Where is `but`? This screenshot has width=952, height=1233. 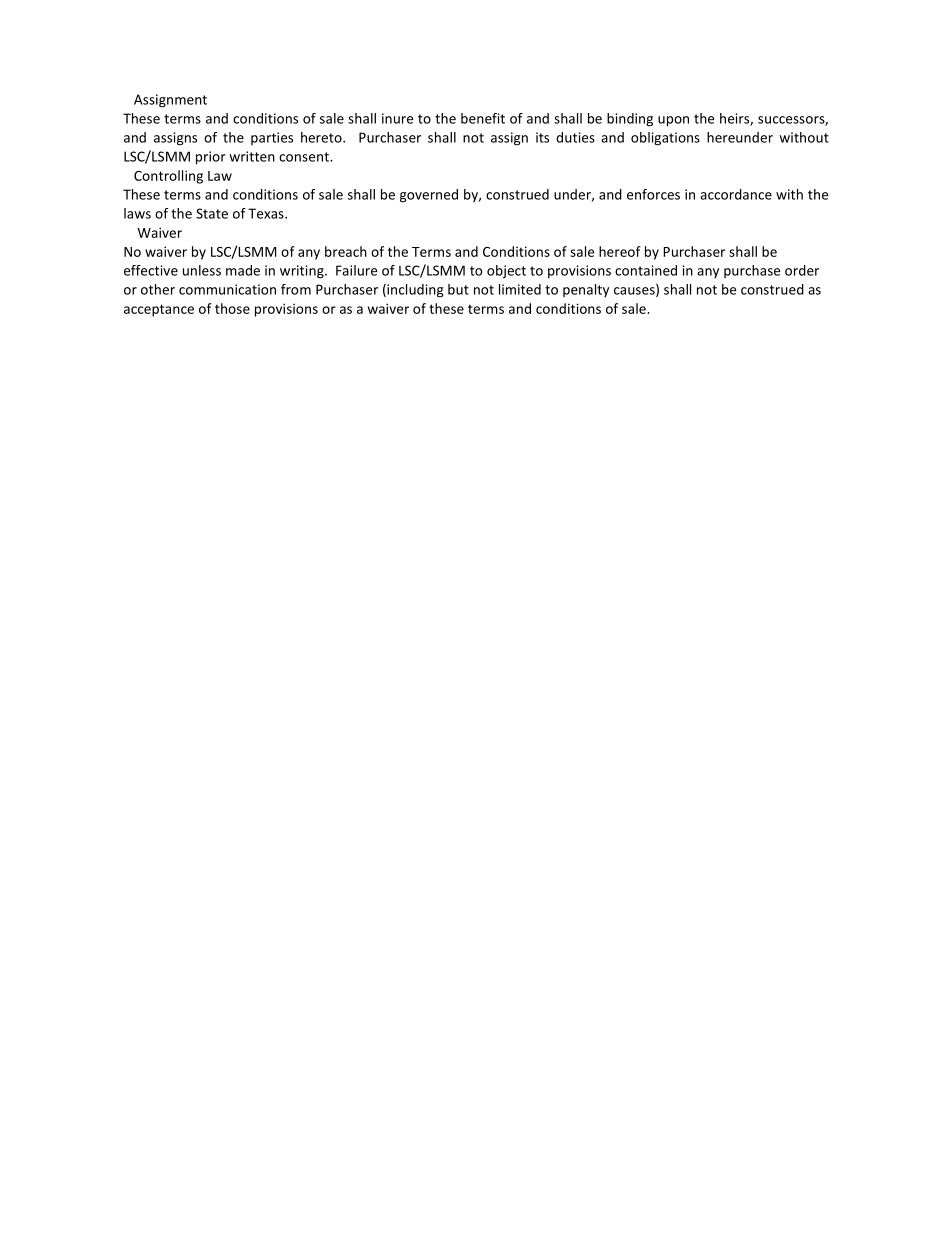 but is located at coordinates (458, 289).
